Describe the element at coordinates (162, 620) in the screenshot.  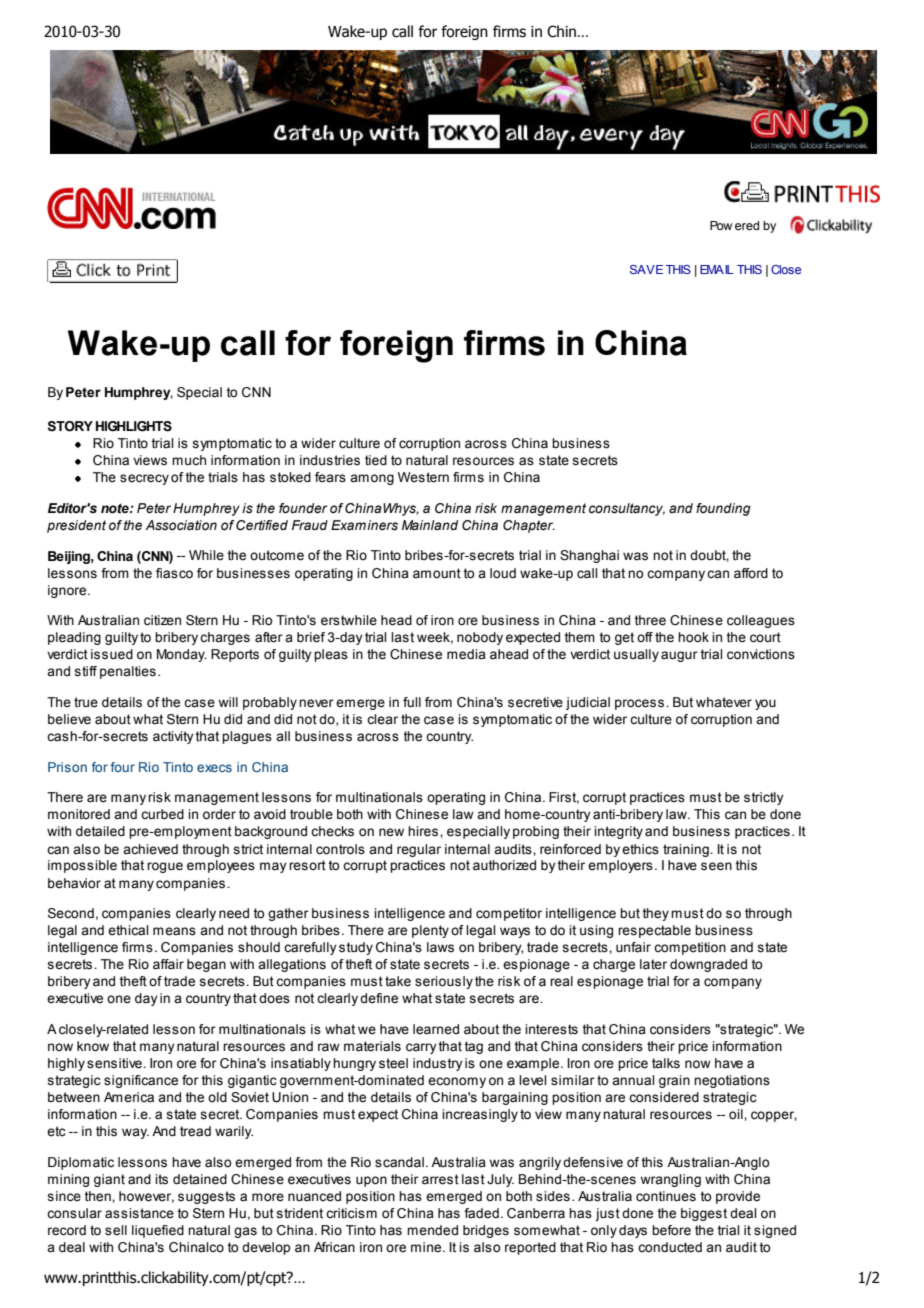
I see `citizen` at that location.
